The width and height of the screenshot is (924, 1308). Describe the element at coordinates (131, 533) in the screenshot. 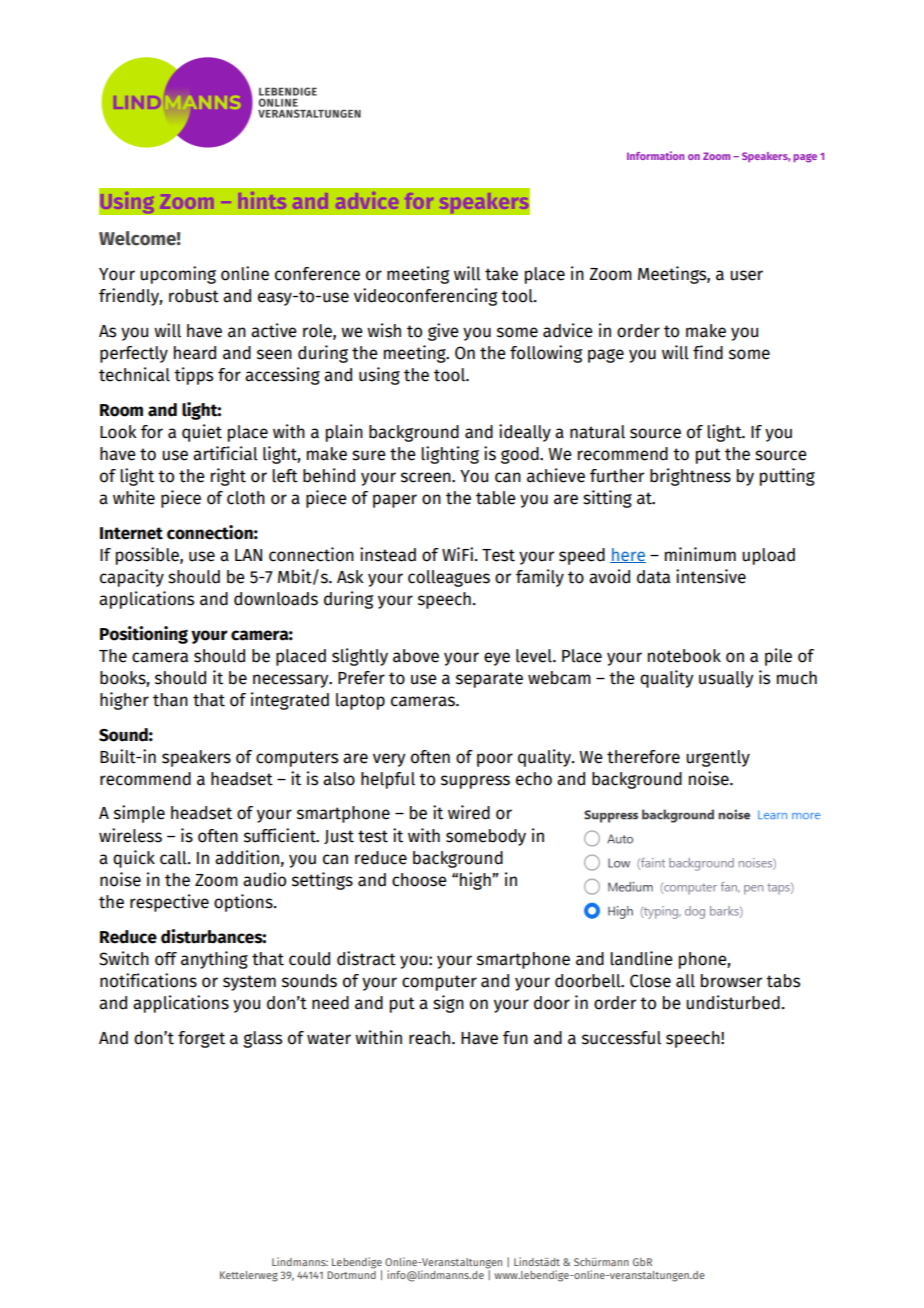

I see `Internet` at that location.
